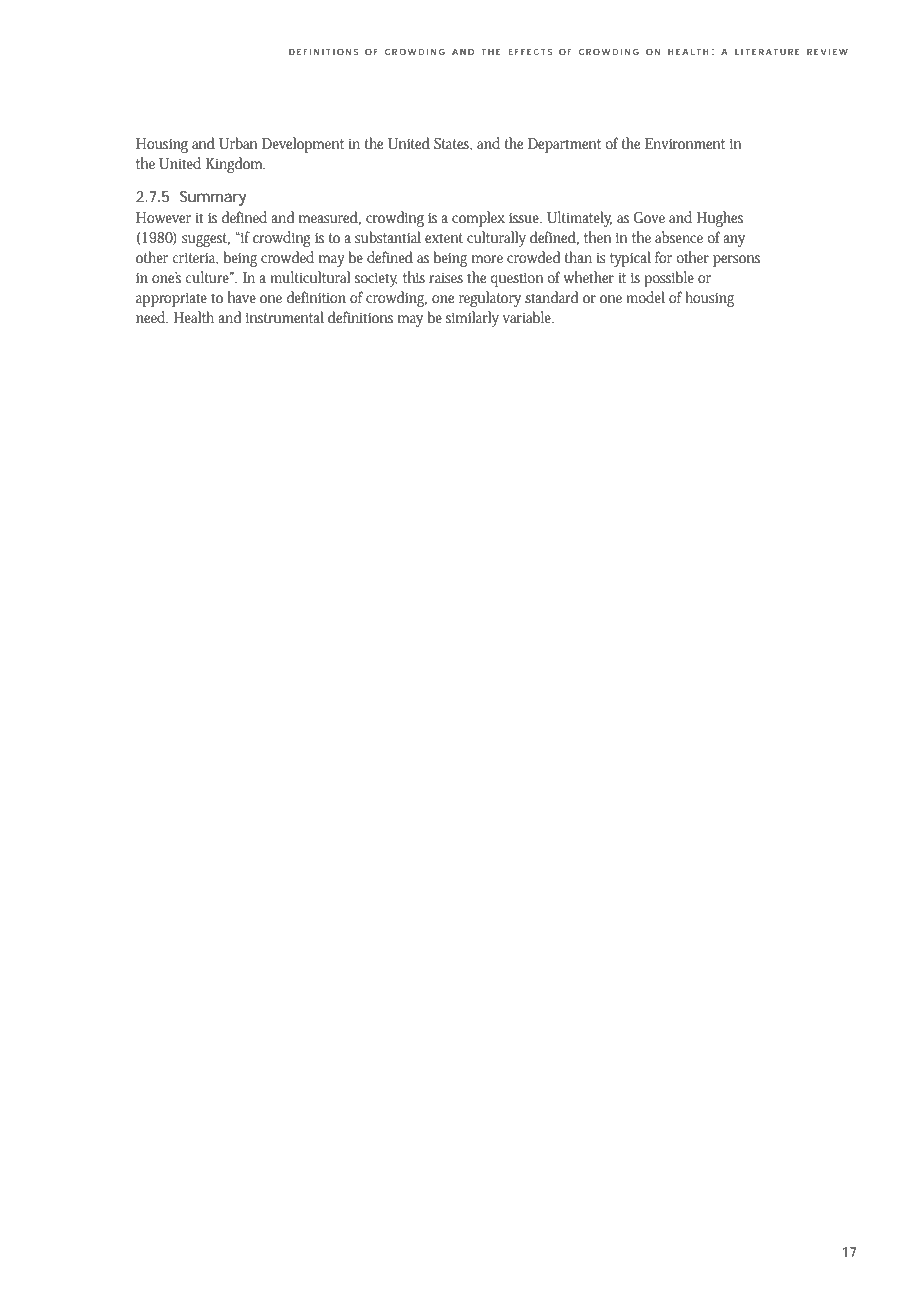 Image resolution: width=924 pixels, height=1313 pixels. I want to click on instrumental, so click(285, 317).
